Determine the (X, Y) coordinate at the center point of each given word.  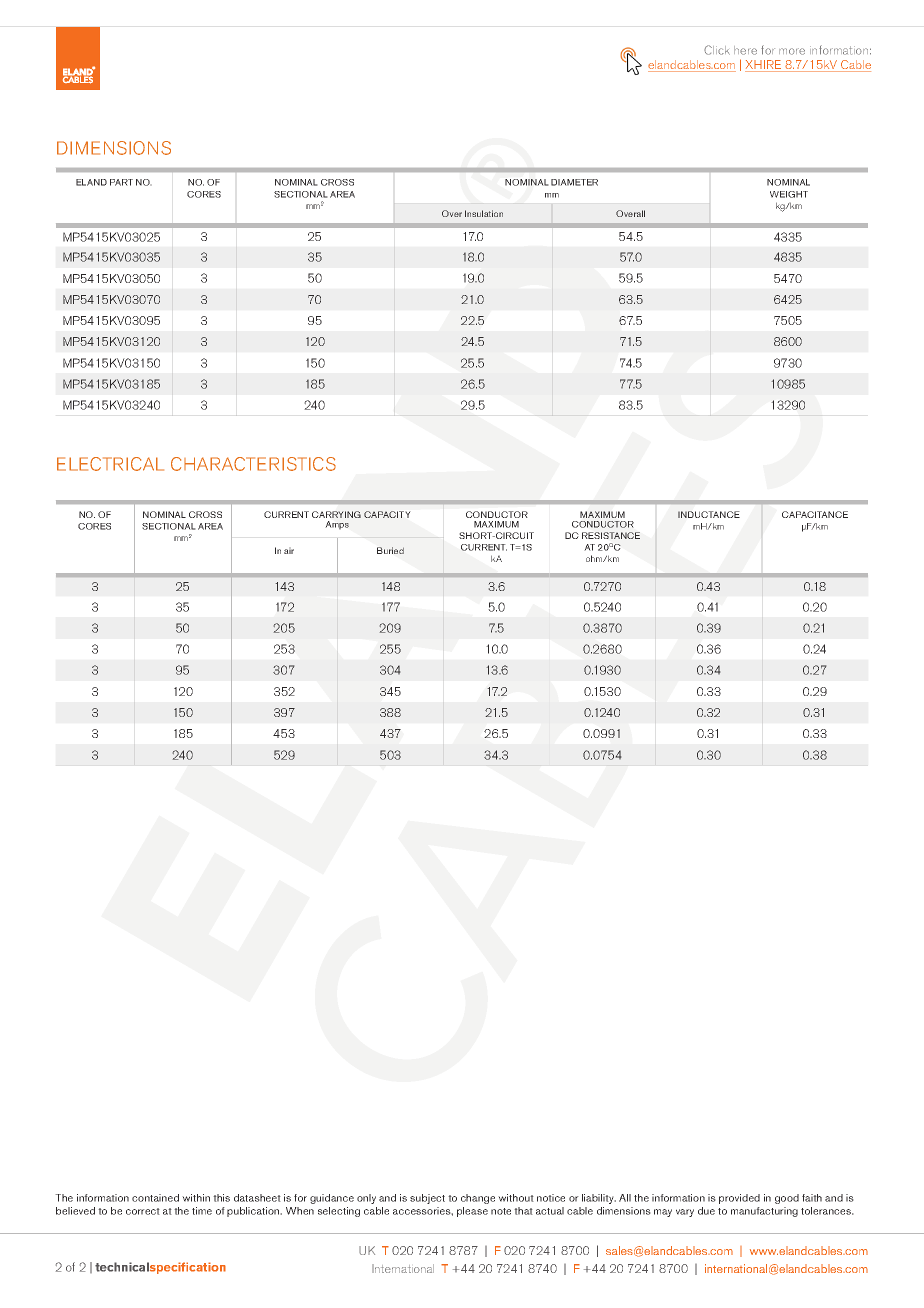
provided (739, 1199)
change (478, 1199)
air (289, 550)
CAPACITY (387, 514)
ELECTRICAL (110, 464)
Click (717, 50)
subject (427, 1199)
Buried (390, 550)
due (706, 1211)
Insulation (484, 213)
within (196, 1198)
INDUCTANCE (709, 514)
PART (121, 182)
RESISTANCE (611, 535)
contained (155, 1198)
